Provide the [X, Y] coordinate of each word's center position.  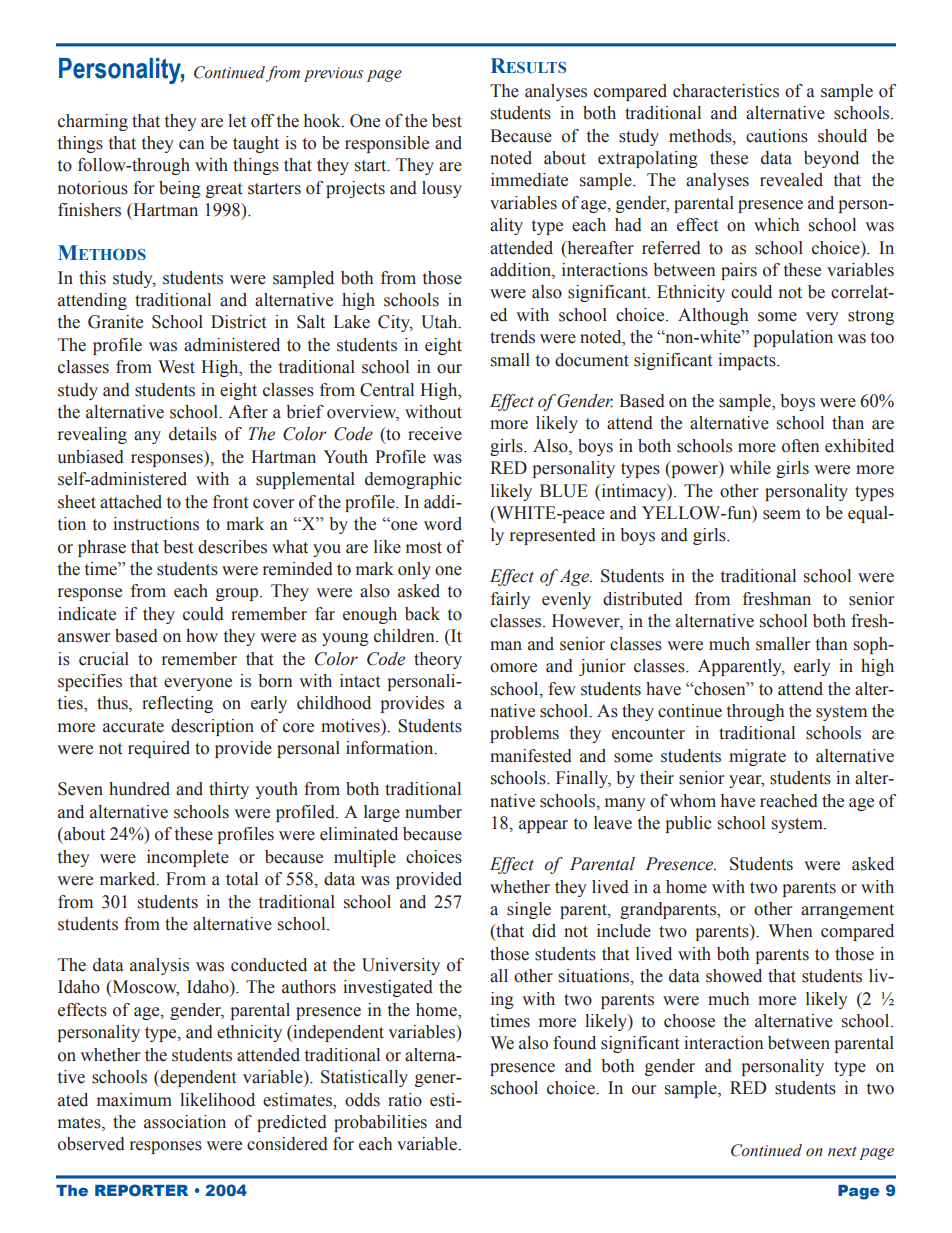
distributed [643, 599]
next [842, 1151]
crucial [104, 659]
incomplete [188, 858]
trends [512, 337]
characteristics [726, 91]
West [176, 367]
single [529, 910]
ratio [405, 1100]
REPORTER [141, 1190]
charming [93, 122]
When [790, 931]
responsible [387, 144]
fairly [510, 600]
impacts [748, 361]
